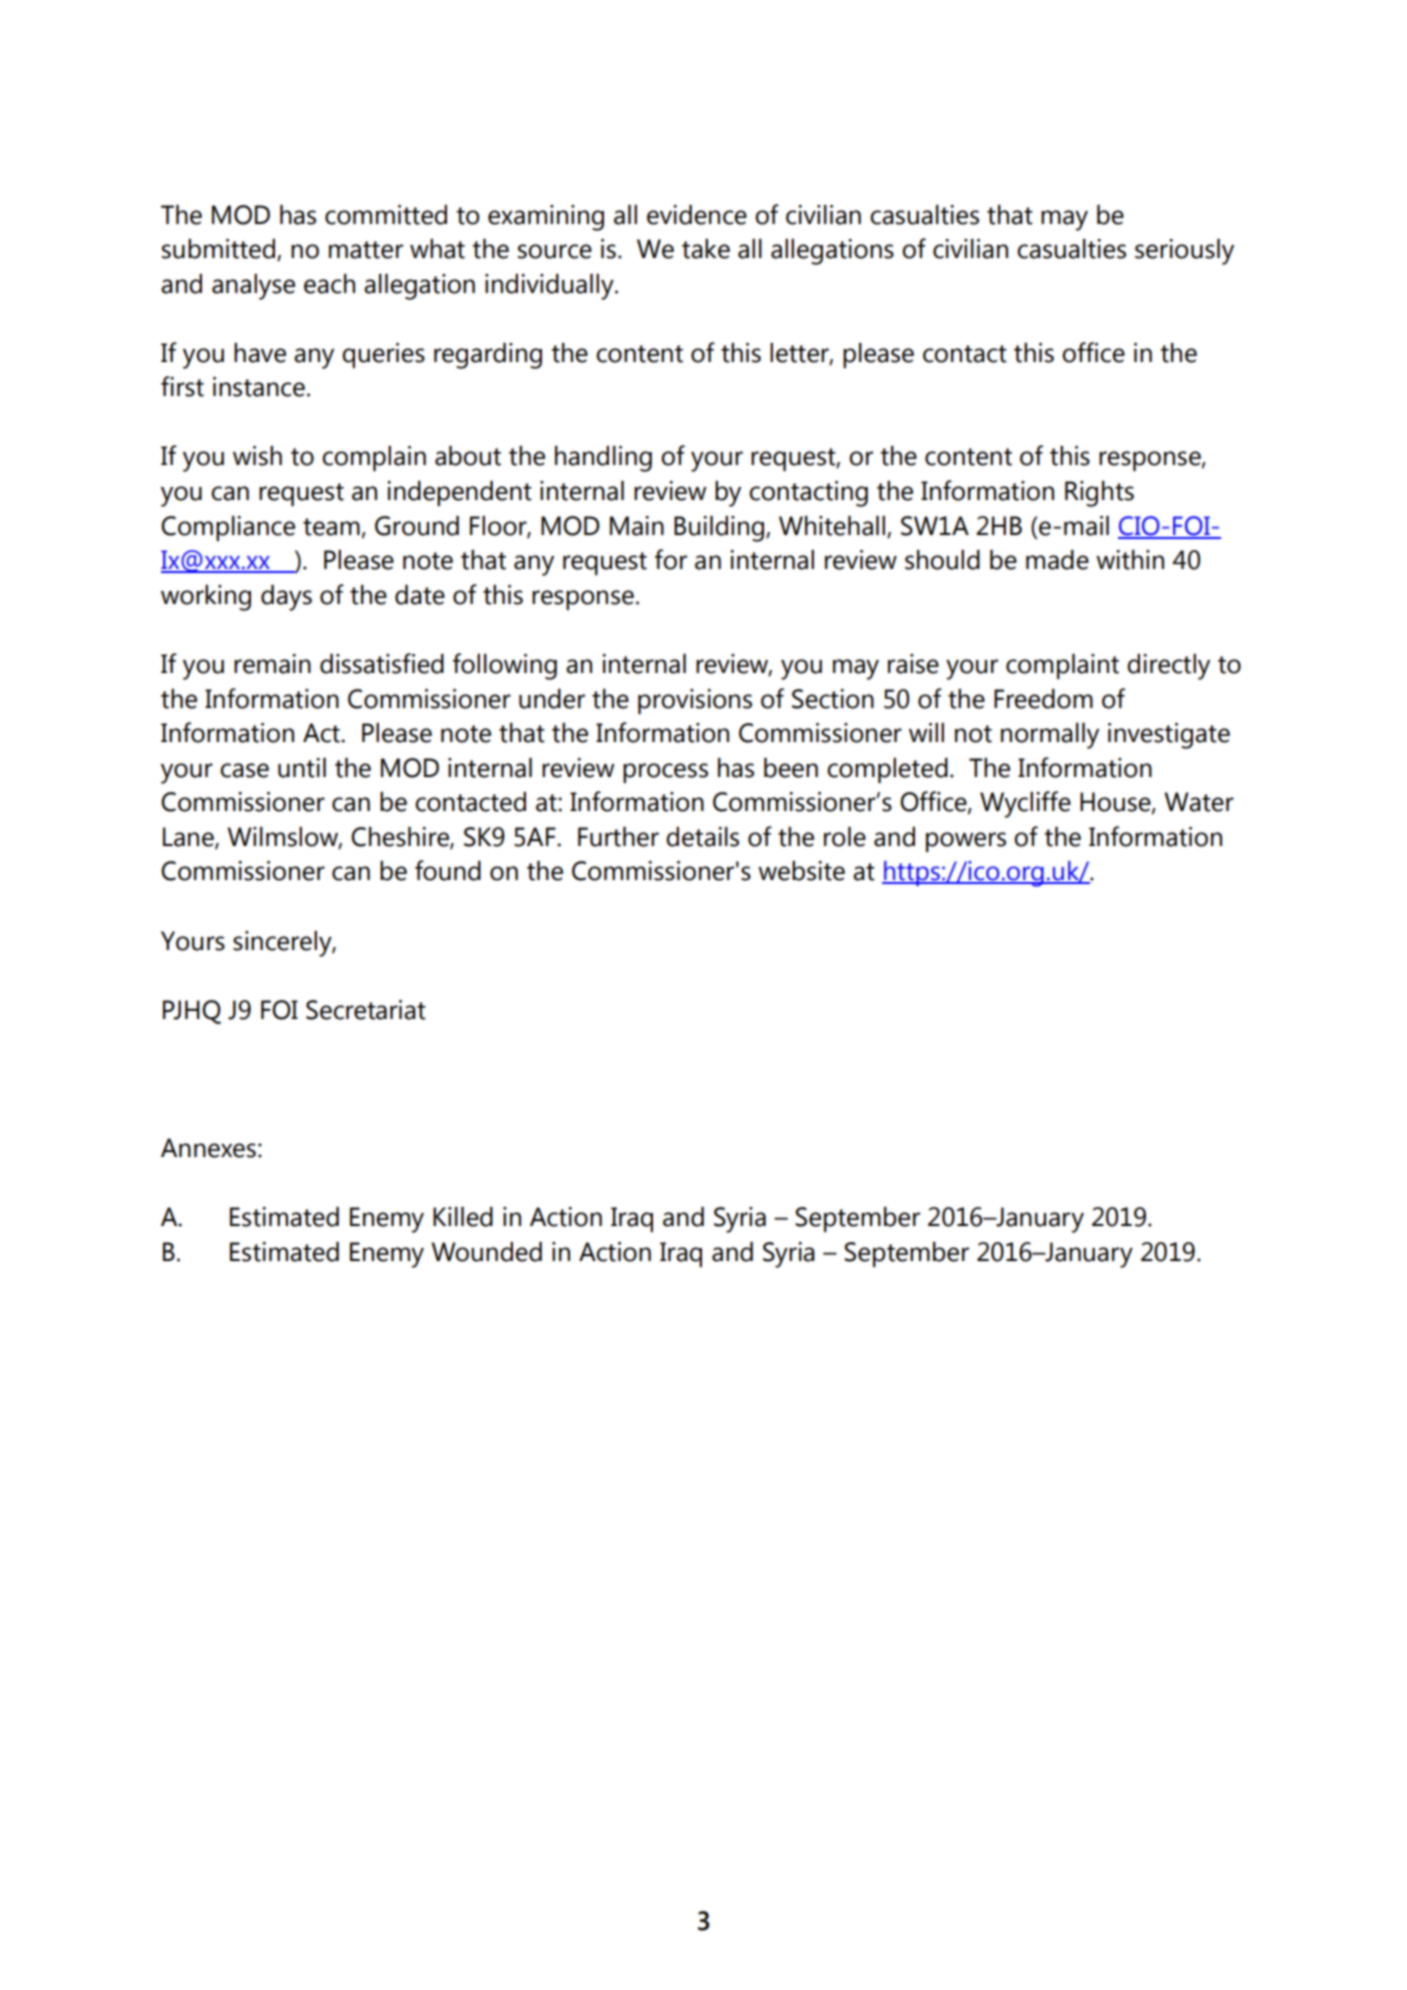 This page has height=1990, width=1407. Describe the element at coordinates (706, 249) in the page. I see `take` at that location.
